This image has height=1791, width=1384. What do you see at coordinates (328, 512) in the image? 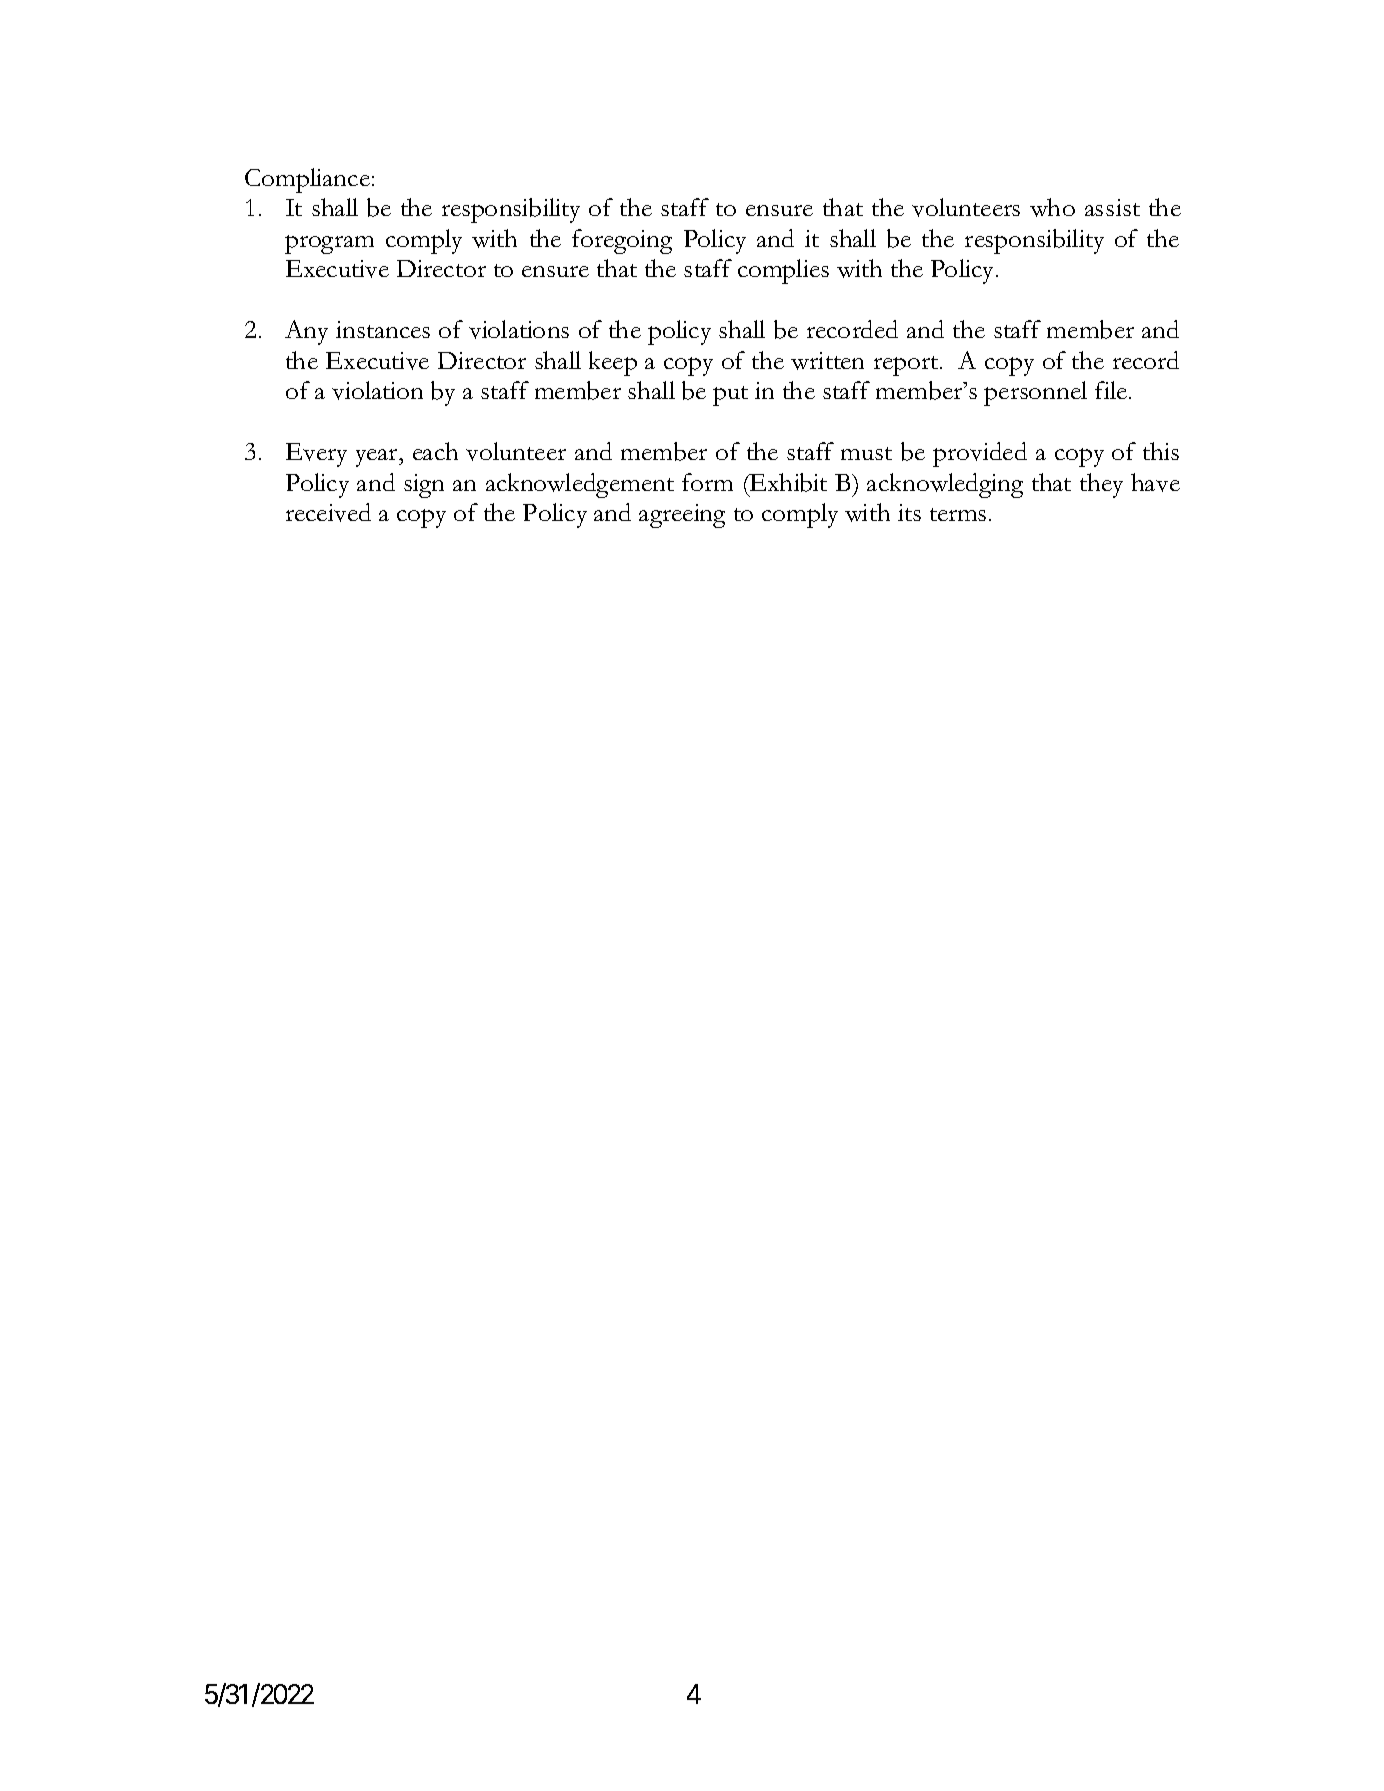
I see `received` at bounding box center [328, 512].
